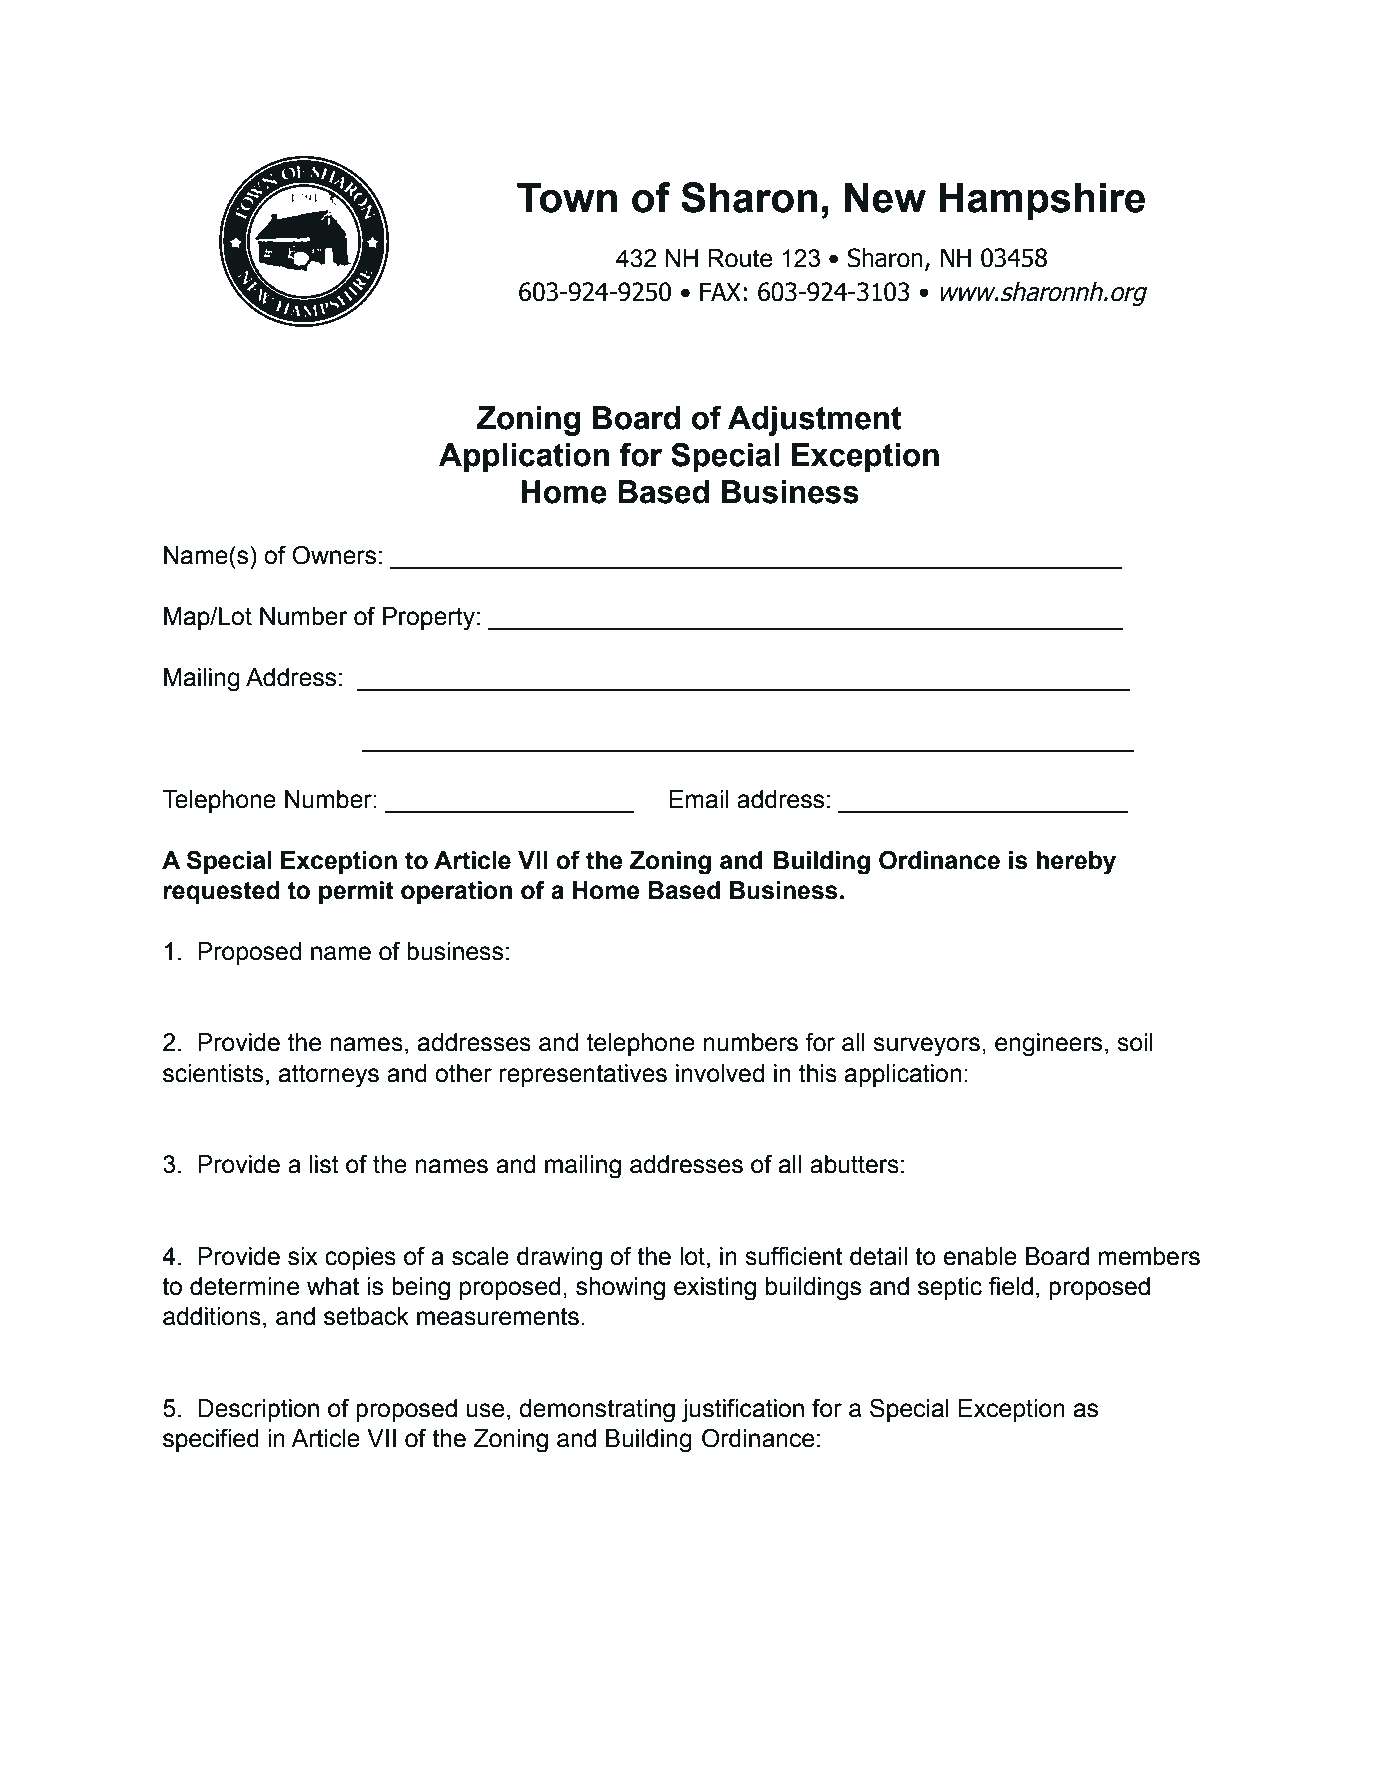  What do you see at coordinates (699, 799) in the screenshot?
I see `Email` at bounding box center [699, 799].
